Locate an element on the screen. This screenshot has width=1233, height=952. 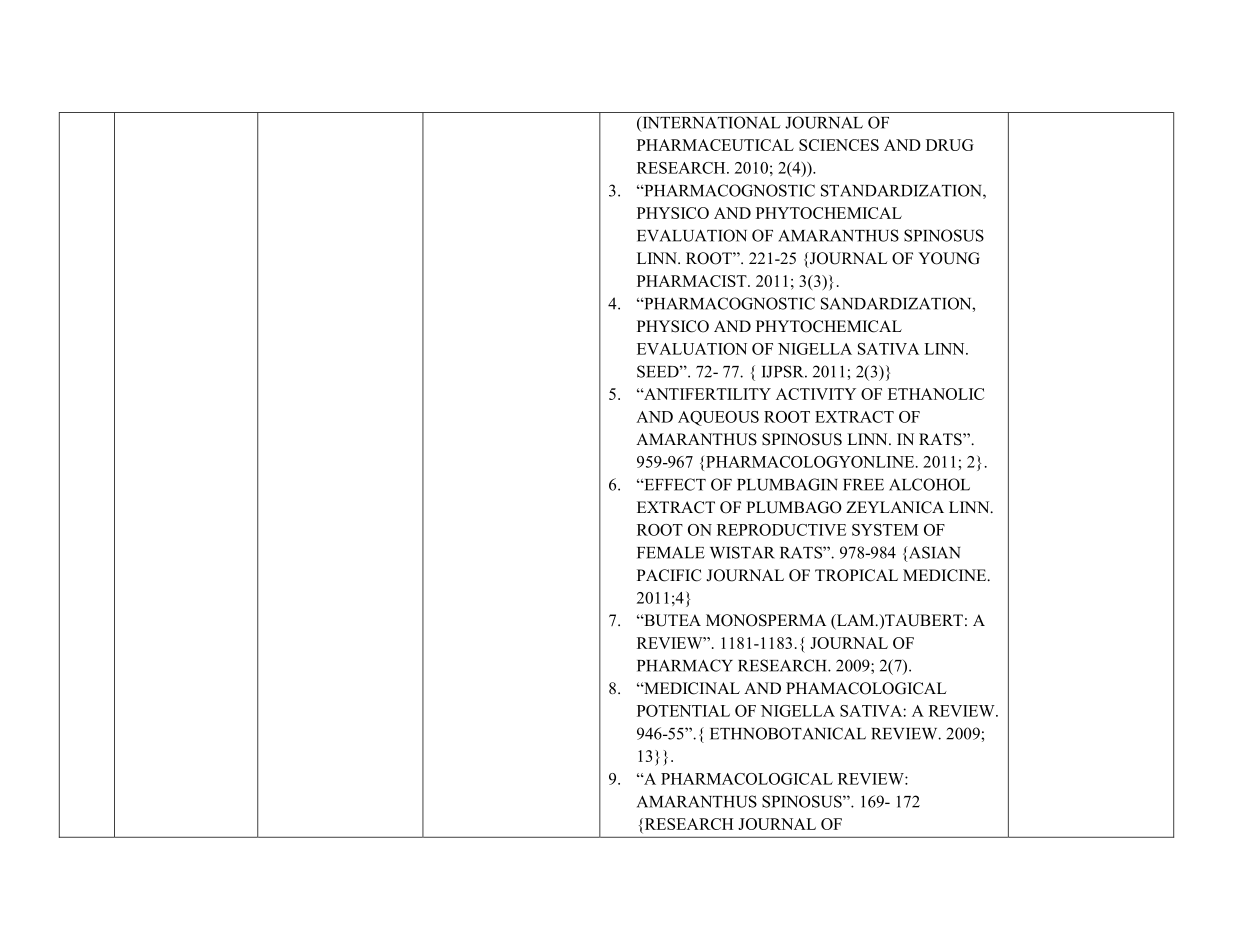
PHARMACEUTICAL is located at coordinates (715, 145).
